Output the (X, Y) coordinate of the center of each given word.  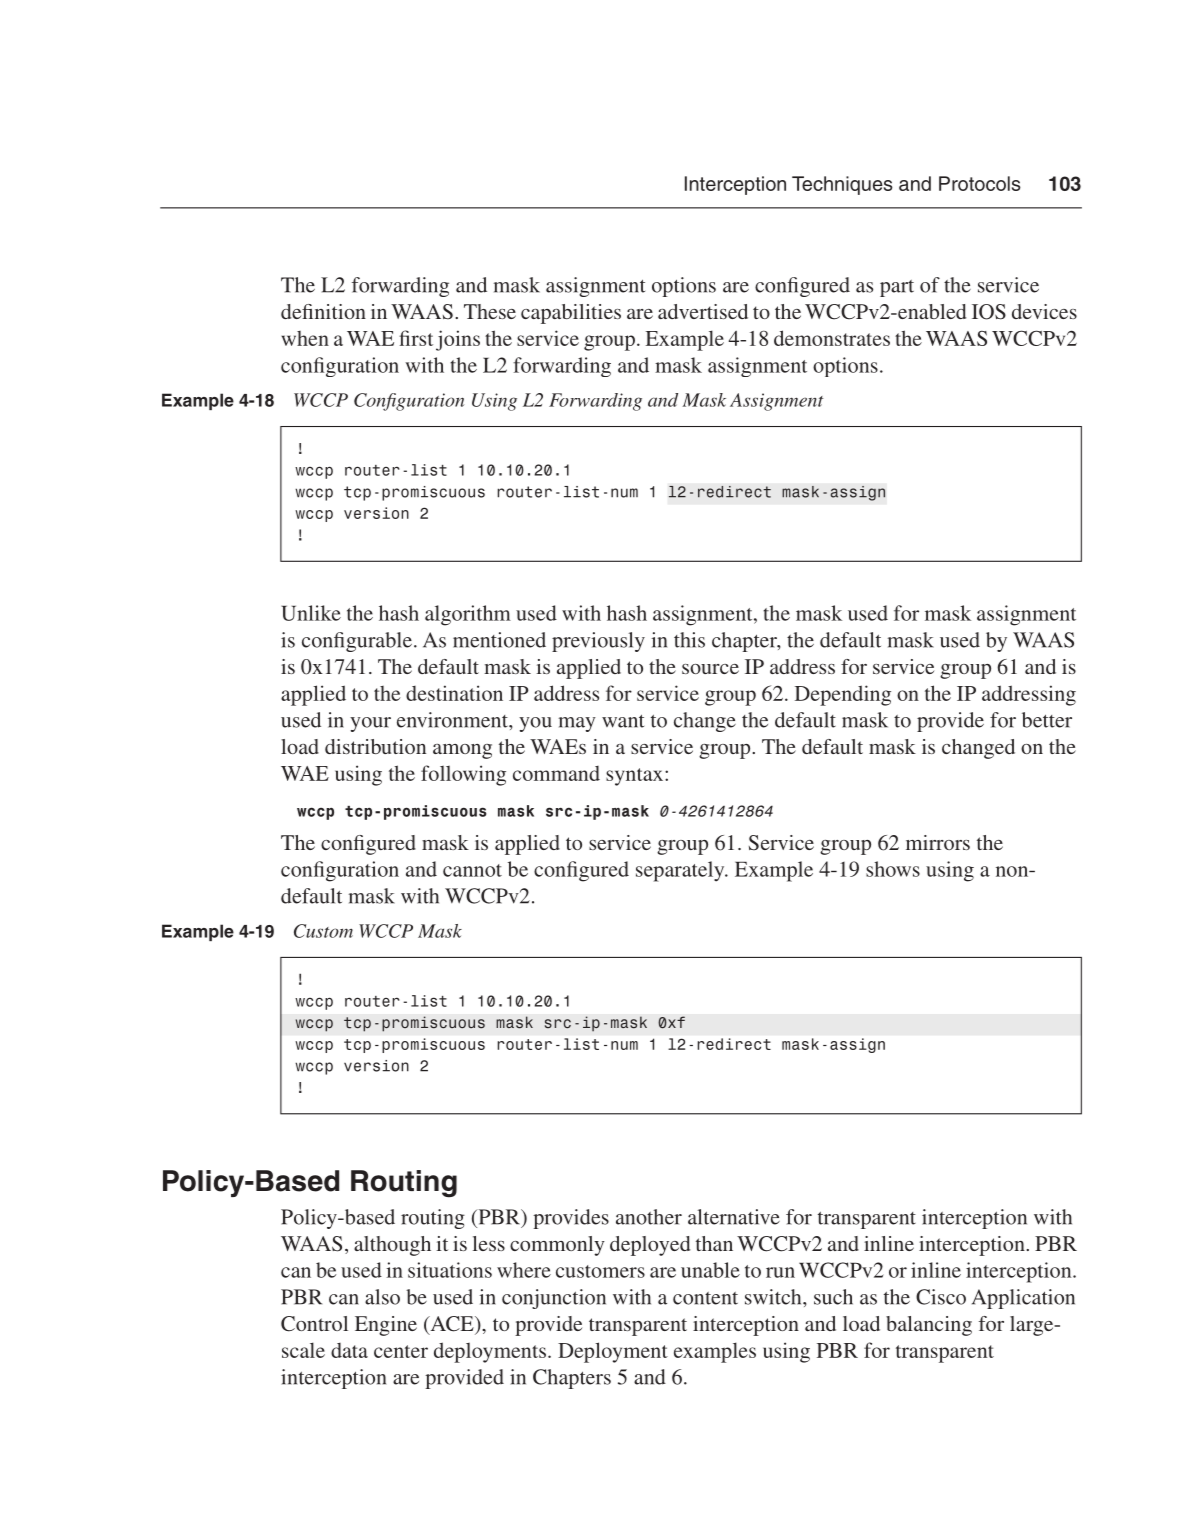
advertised (703, 311)
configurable (357, 642)
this (689, 640)
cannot (472, 870)
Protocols (980, 183)
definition (323, 311)
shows (893, 869)
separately (681, 871)
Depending (843, 695)
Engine (386, 1326)
